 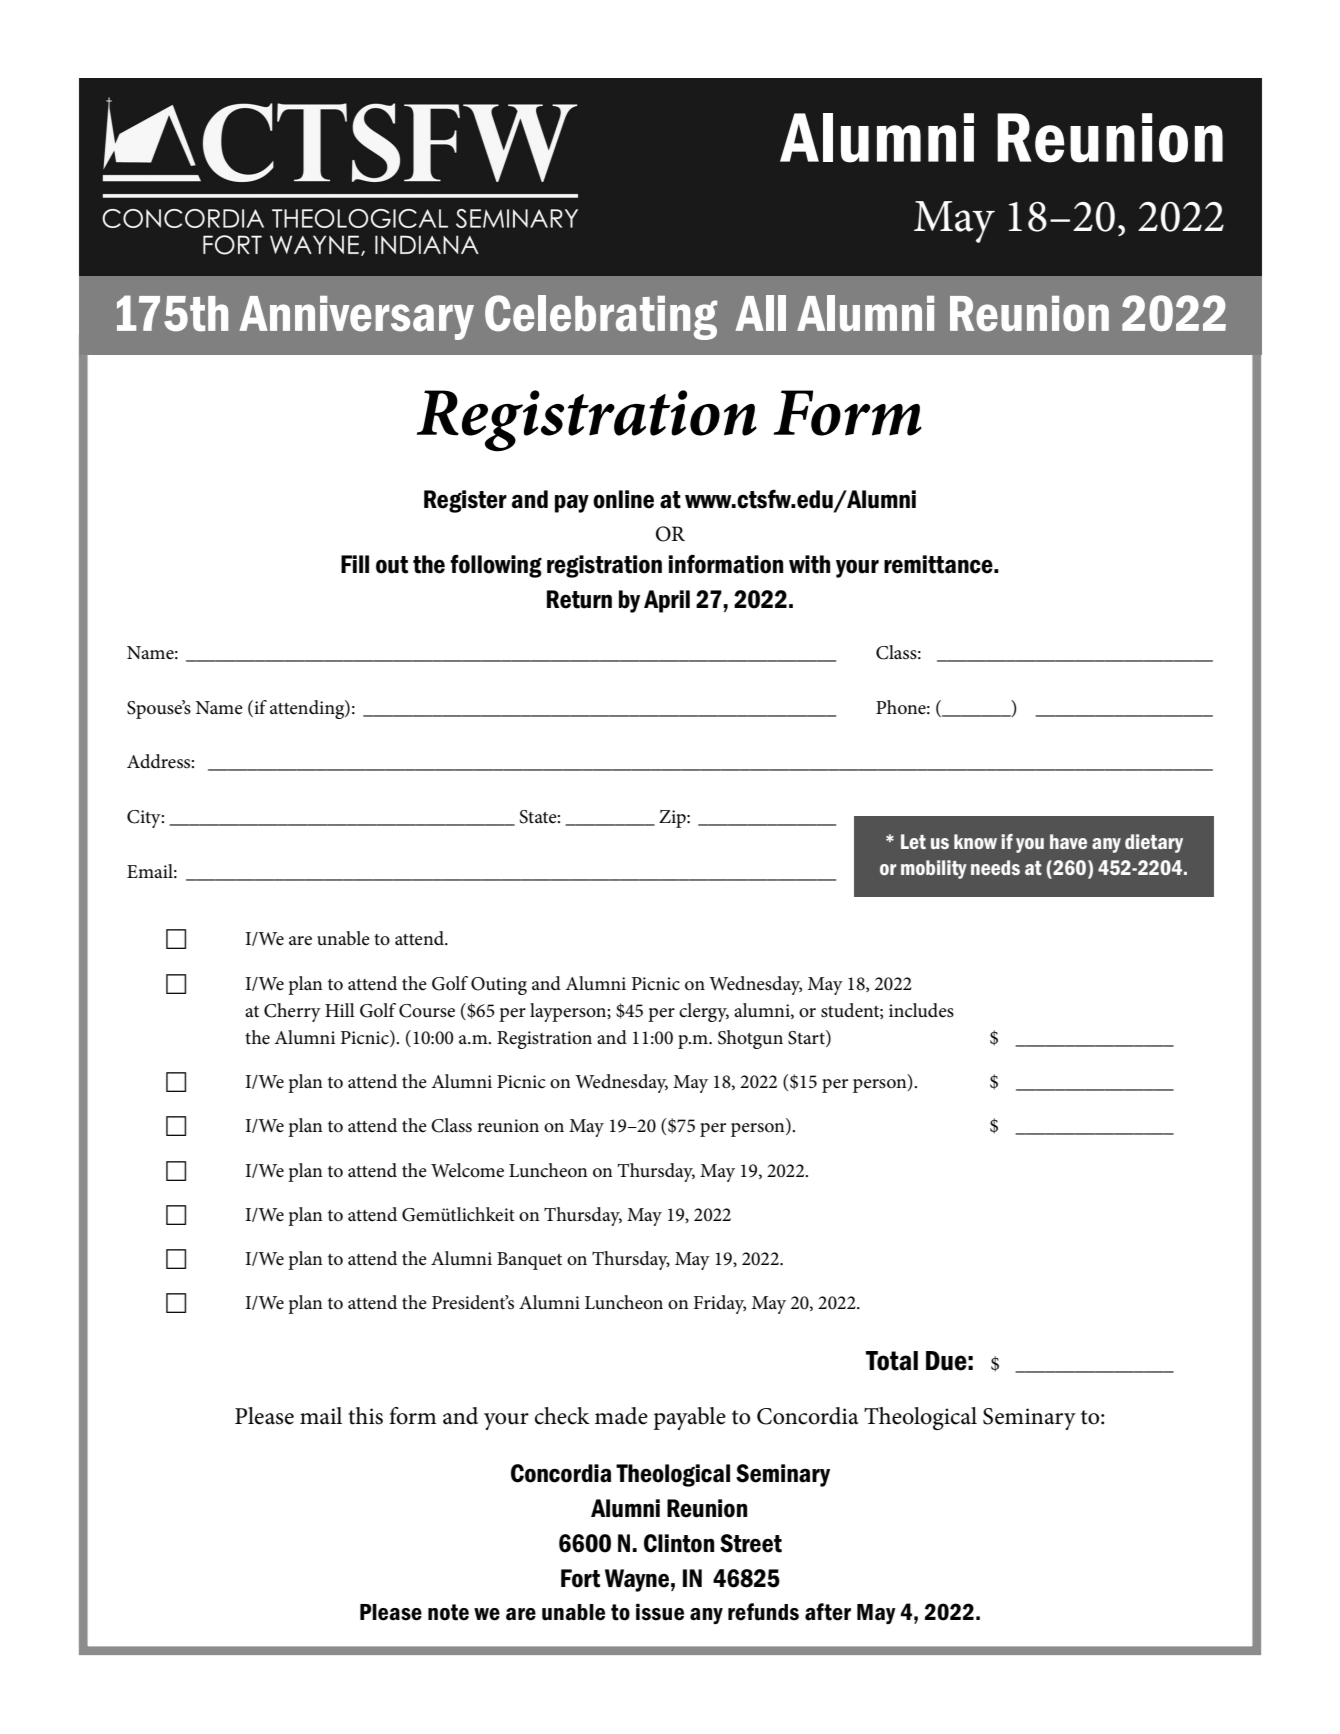 I want to click on All, so click(x=760, y=313).
